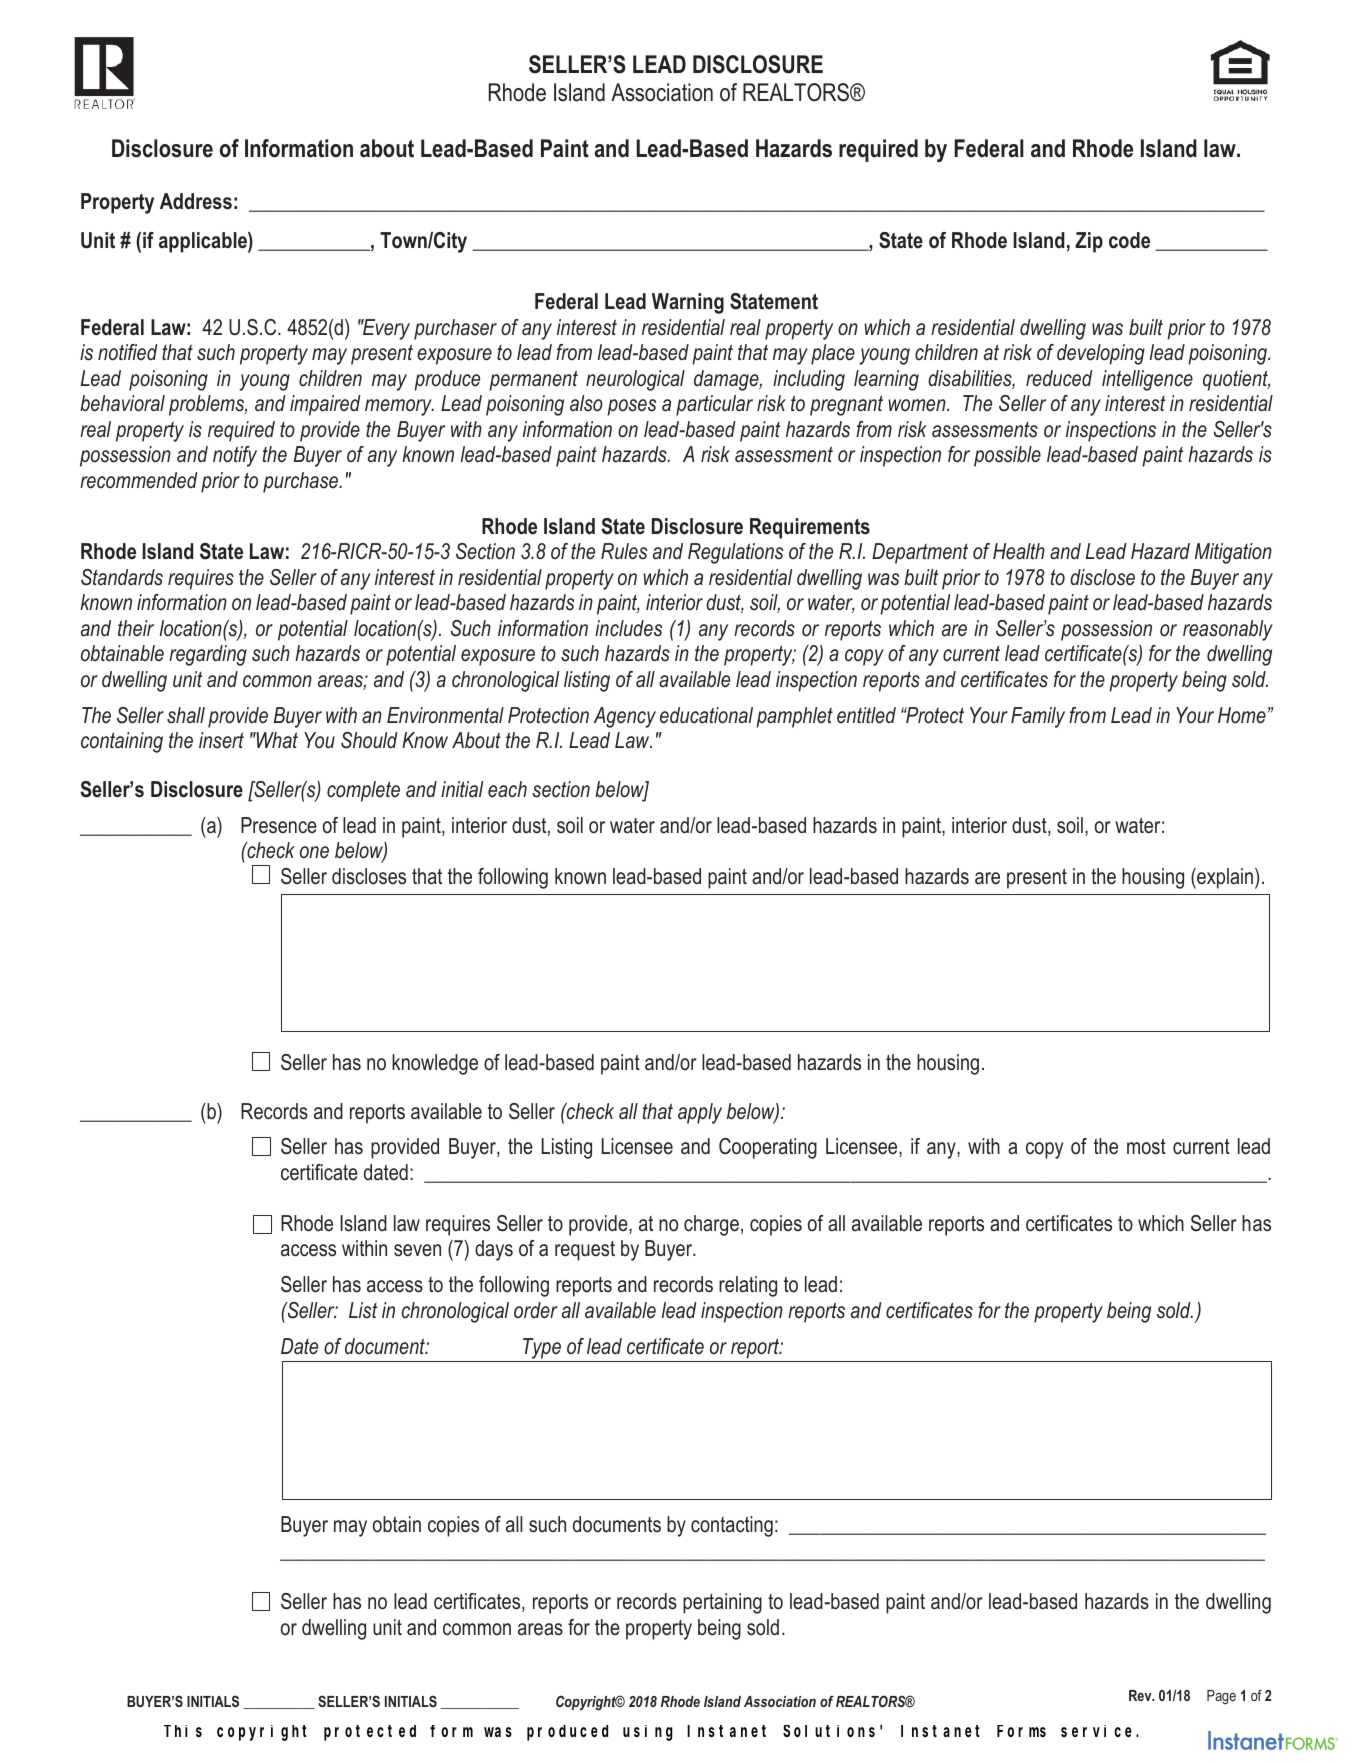 The image size is (1362, 1763). What do you see at coordinates (1146, 1147) in the page?
I see `most` at bounding box center [1146, 1147].
